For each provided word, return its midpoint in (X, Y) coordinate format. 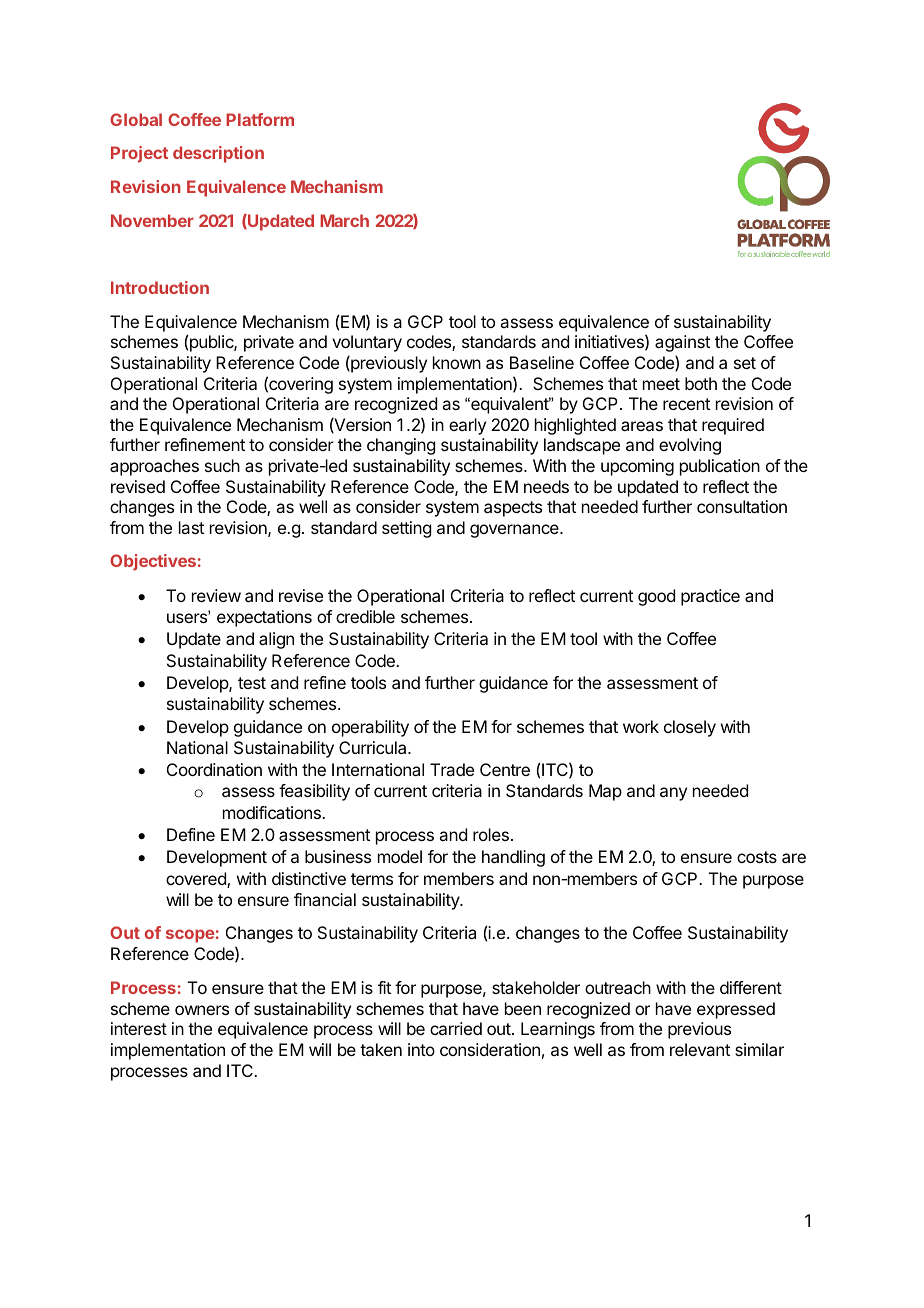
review (216, 595)
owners (202, 1010)
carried (456, 1028)
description (218, 154)
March (344, 220)
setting (406, 529)
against (682, 343)
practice (710, 597)
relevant (700, 1049)
